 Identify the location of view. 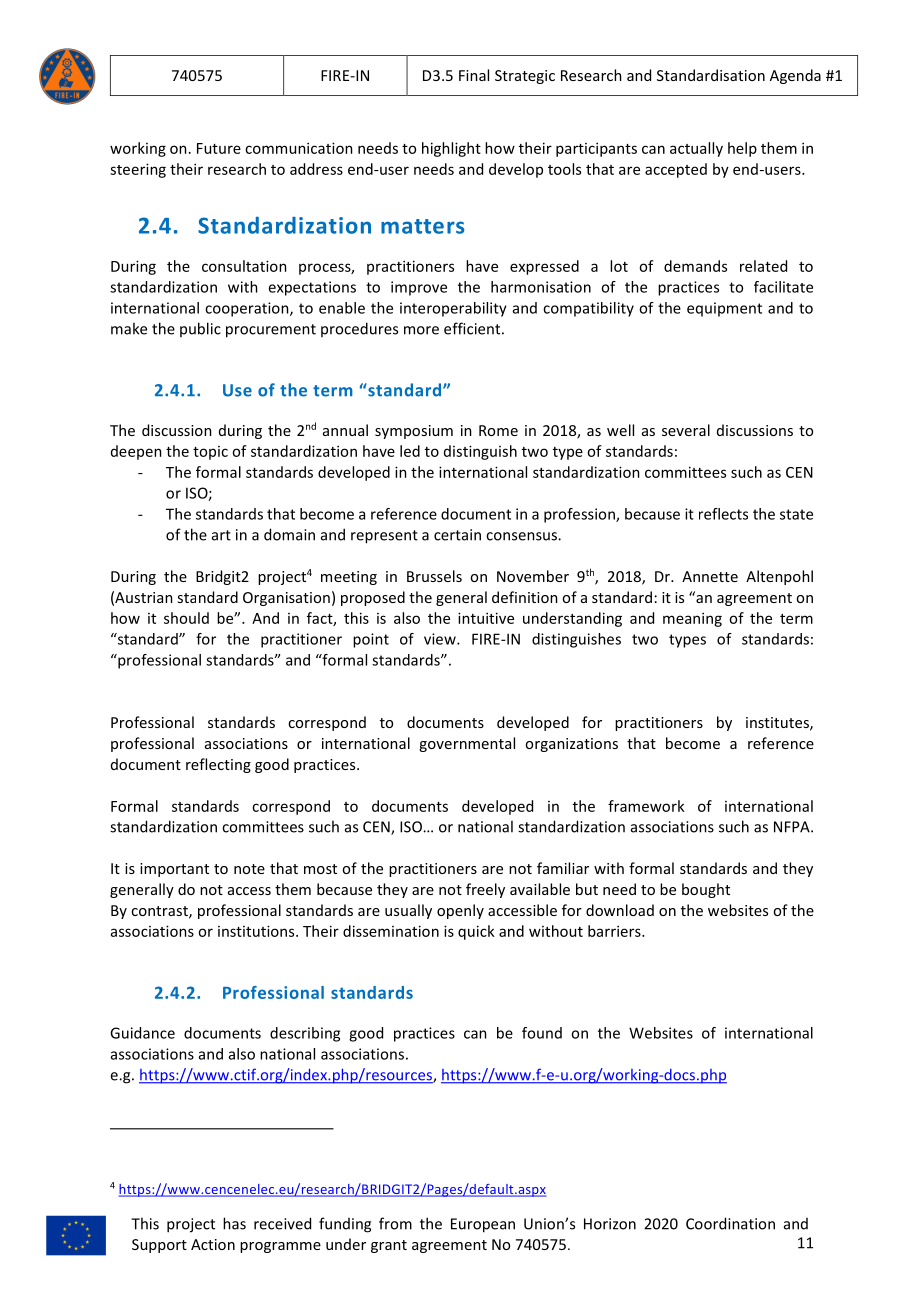
(441, 639).
